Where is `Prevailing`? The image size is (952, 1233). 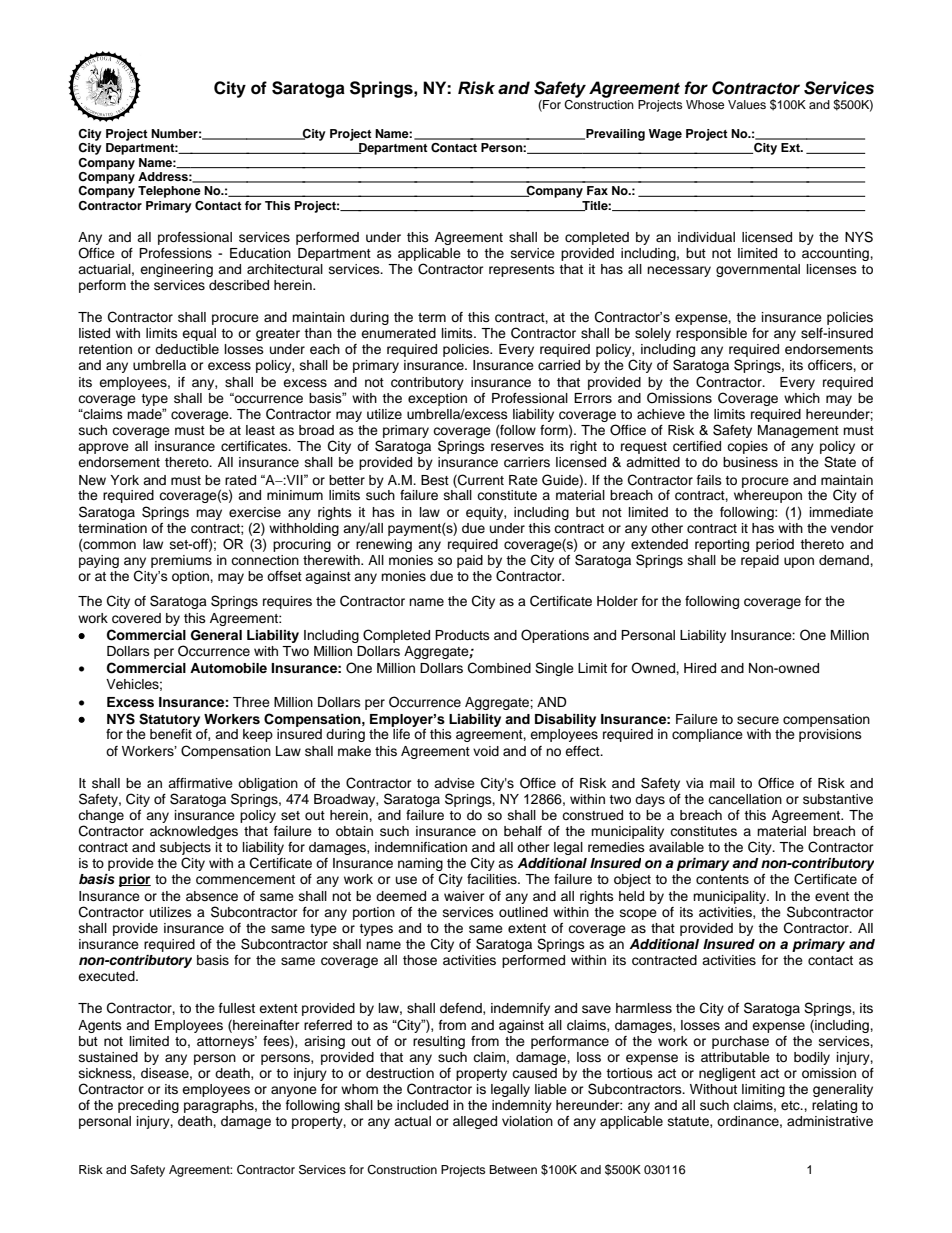
Prevailing is located at coordinates (614, 135).
